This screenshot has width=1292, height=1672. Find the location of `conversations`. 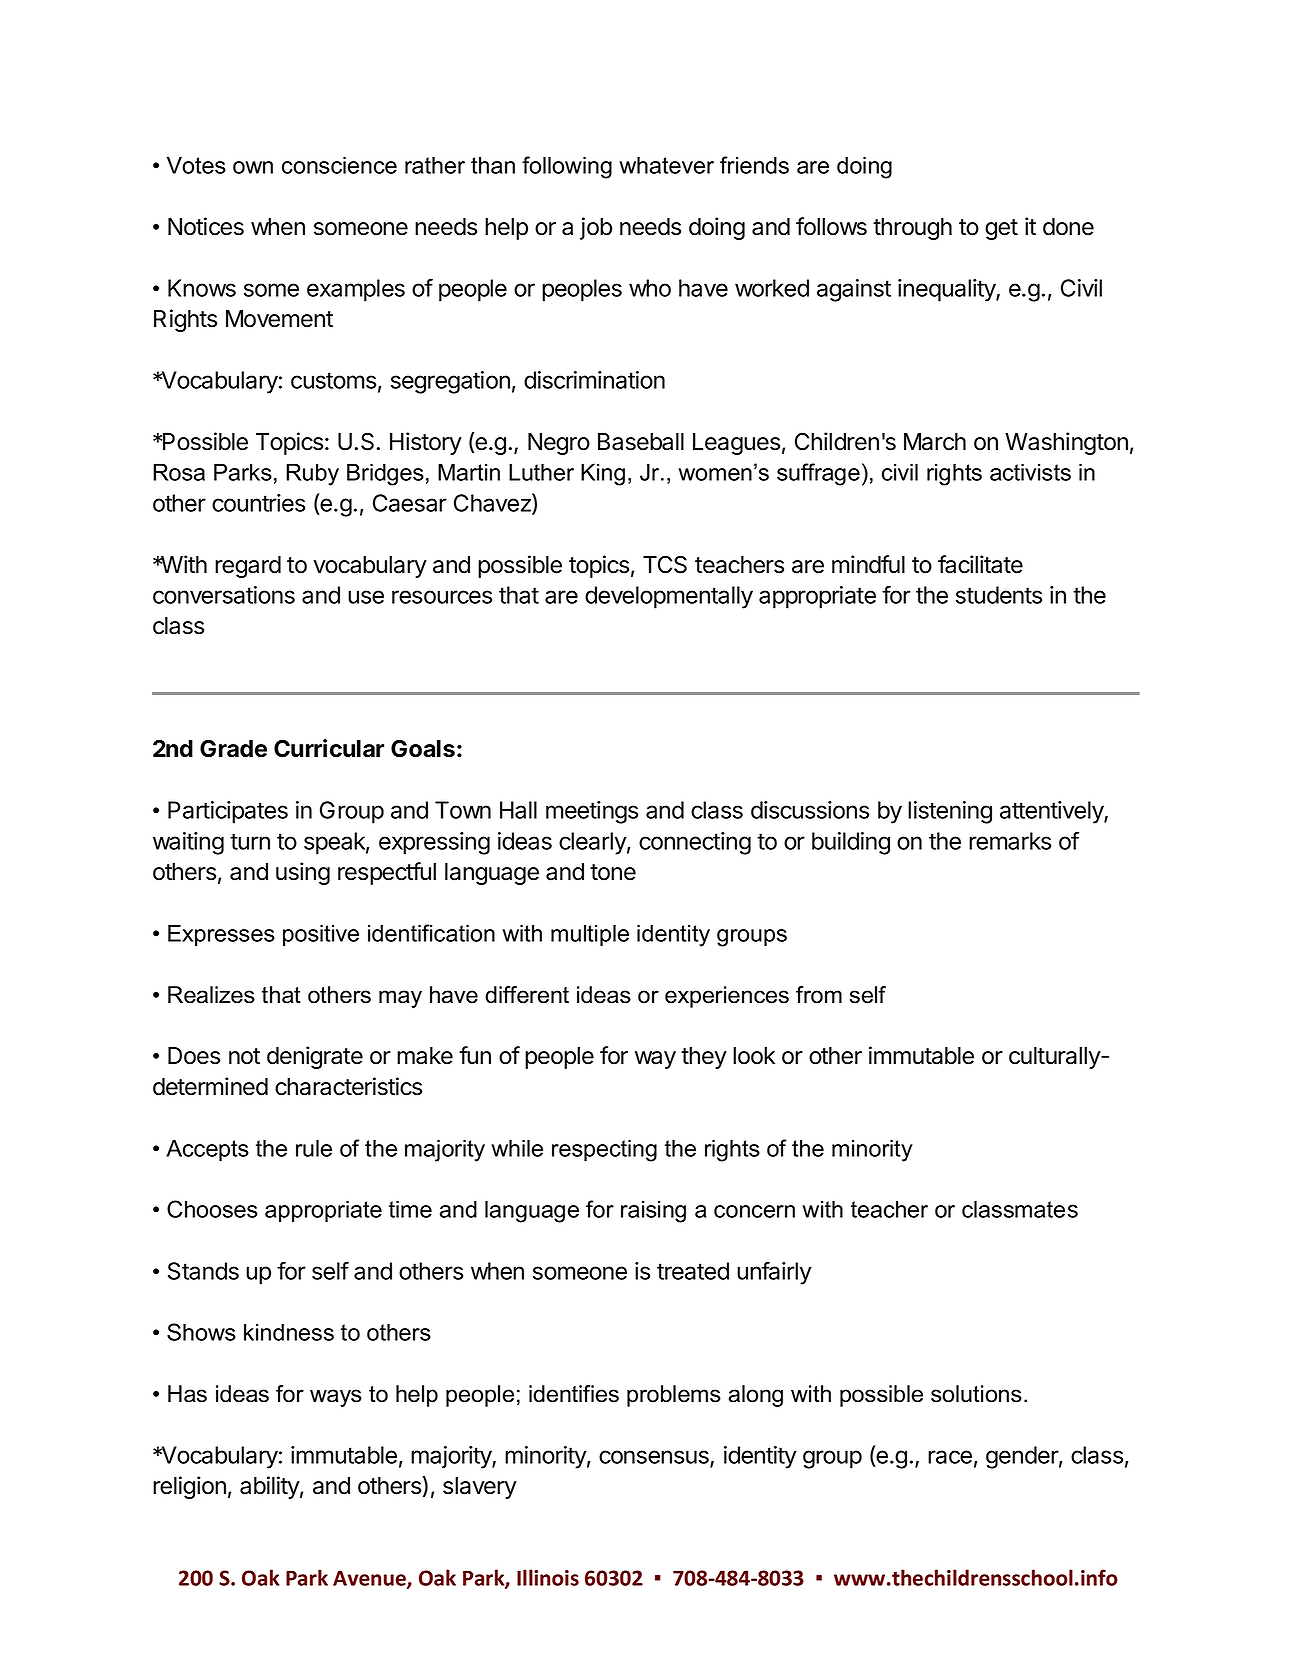

conversations is located at coordinates (224, 595).
